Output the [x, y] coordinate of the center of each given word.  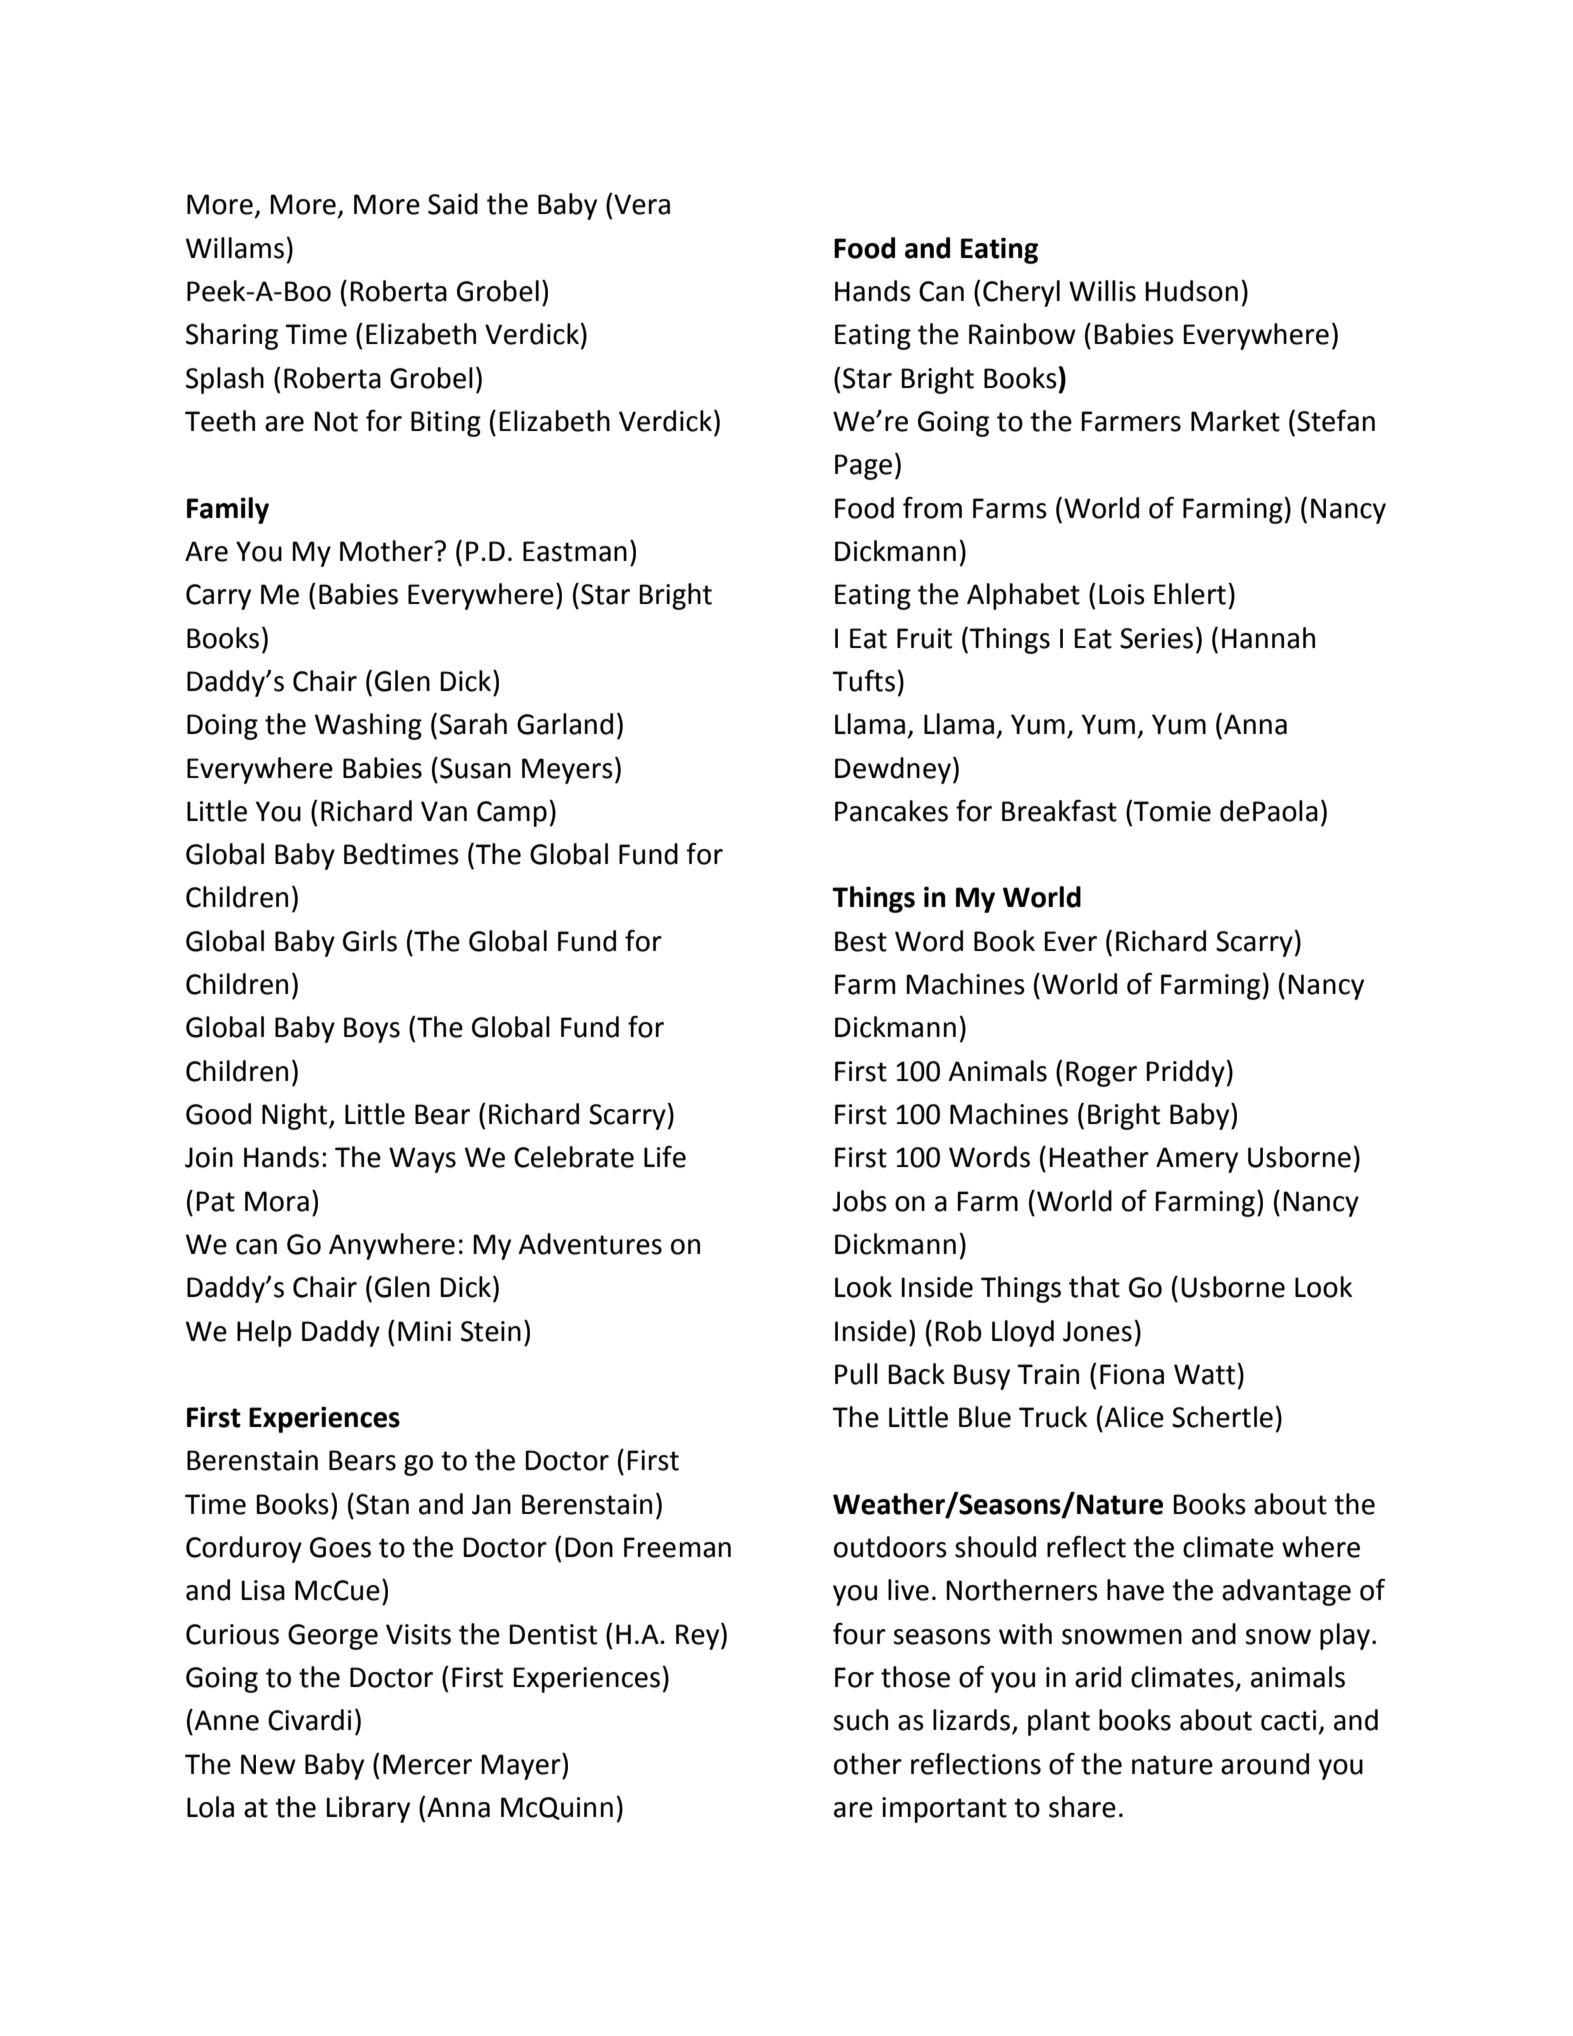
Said [453, 204]
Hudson [1191, 291]
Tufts [863, 680]
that [1094, 1287]
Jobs [859, 1201]
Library [368, 1809]
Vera [642, 204]
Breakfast [1059, 810]
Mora [277, 1201]
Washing [368, 726]
